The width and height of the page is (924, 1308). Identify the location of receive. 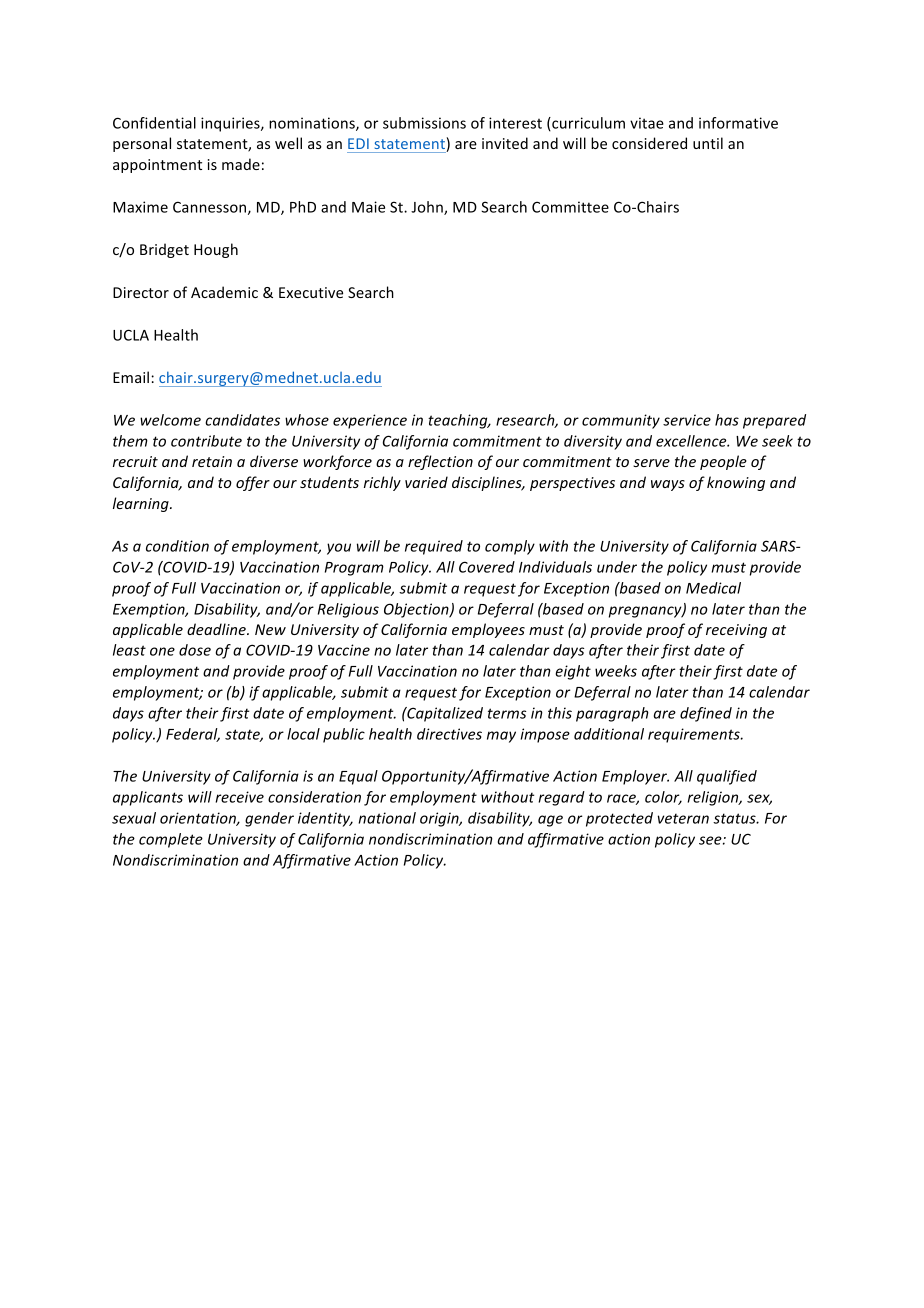
(240, 797).
